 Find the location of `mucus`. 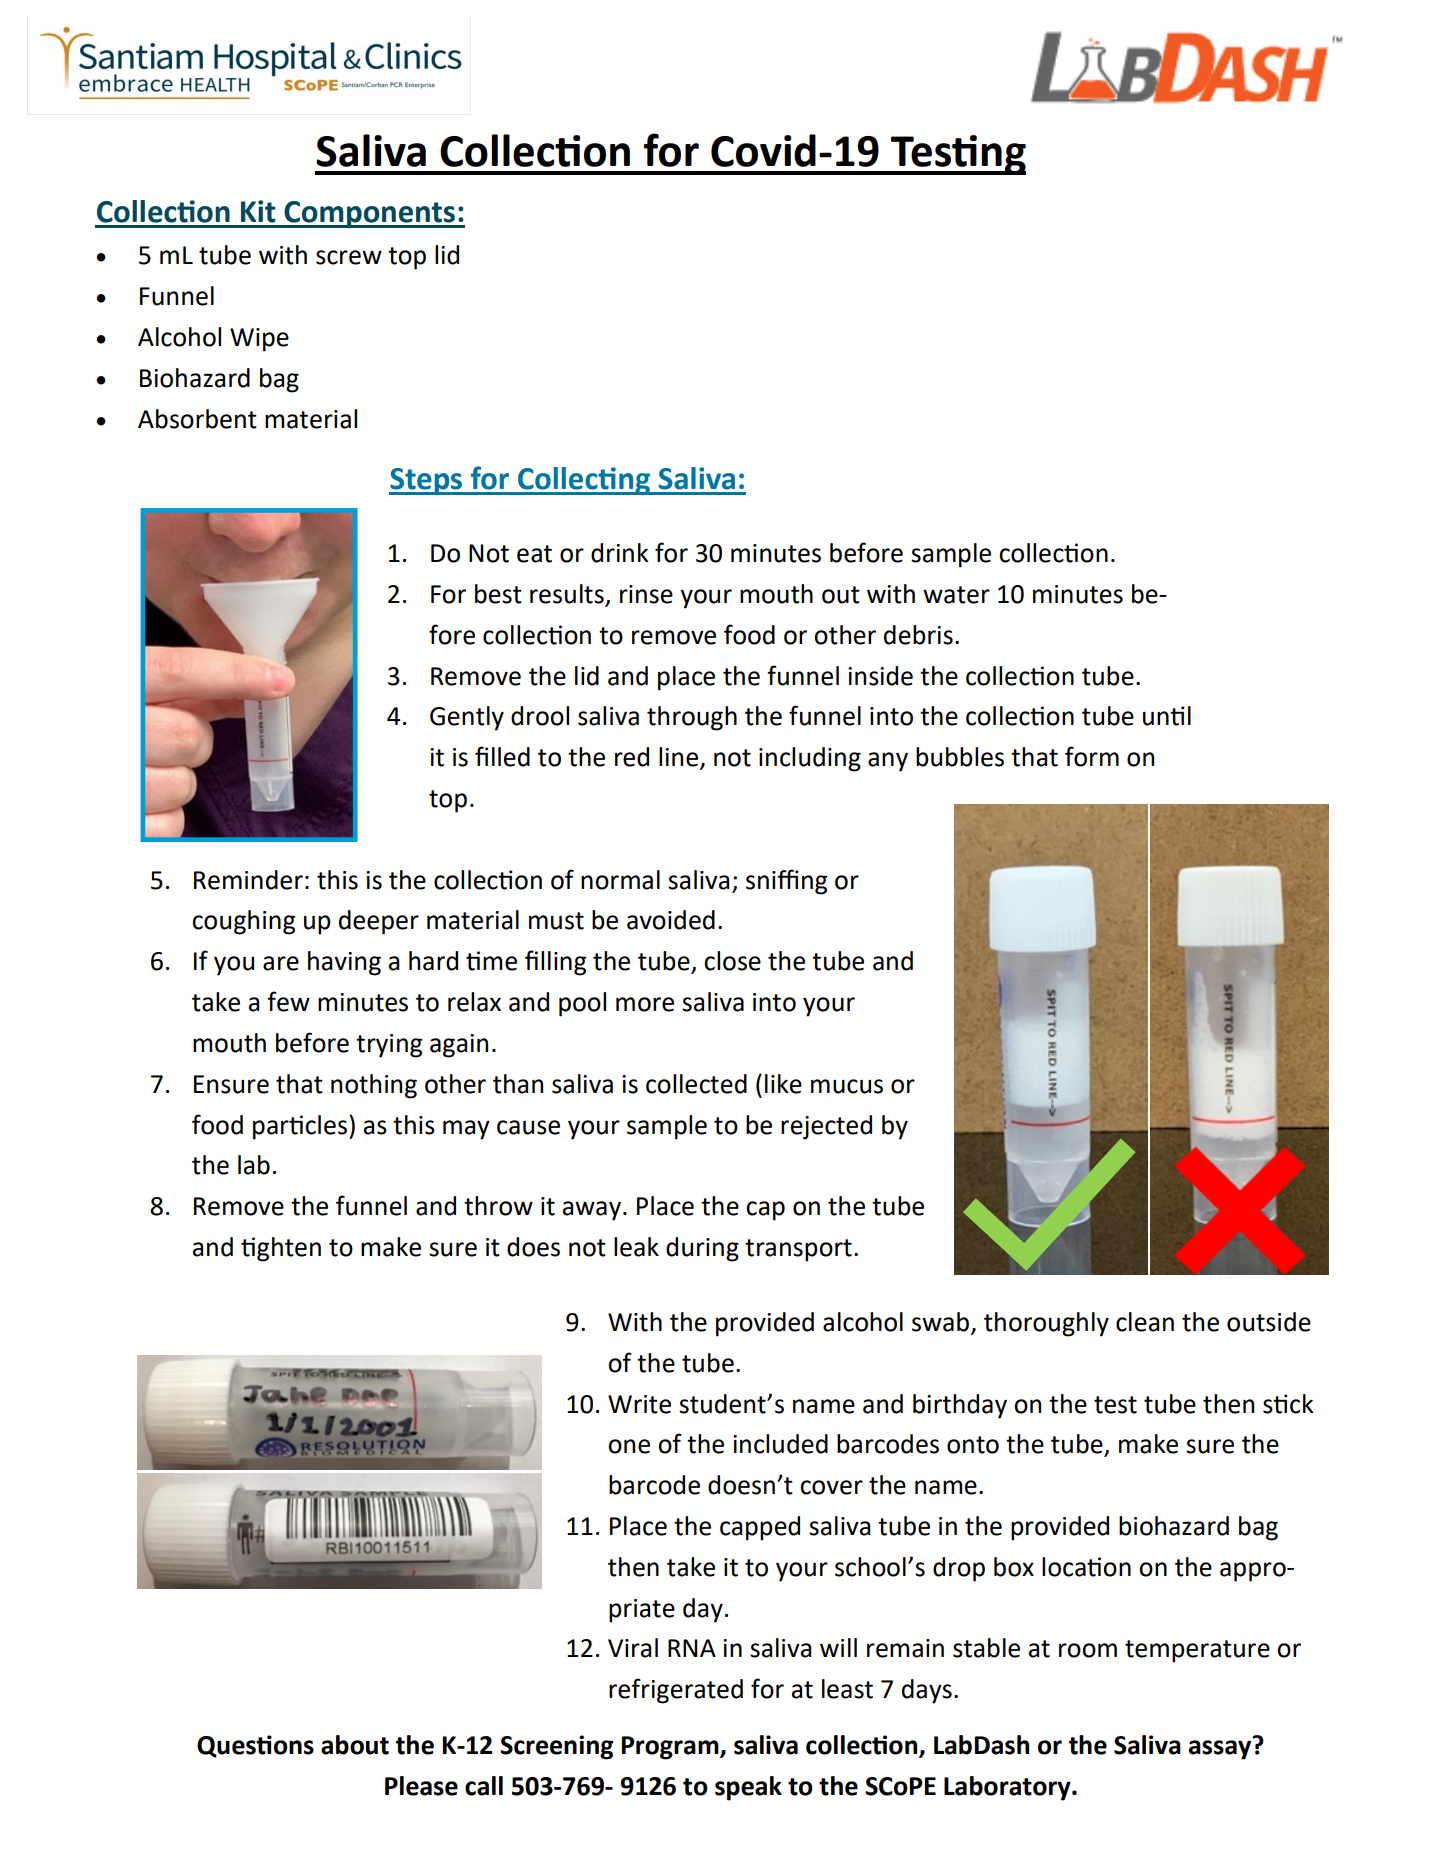

mucus is located at coordinates (847, 1086).
